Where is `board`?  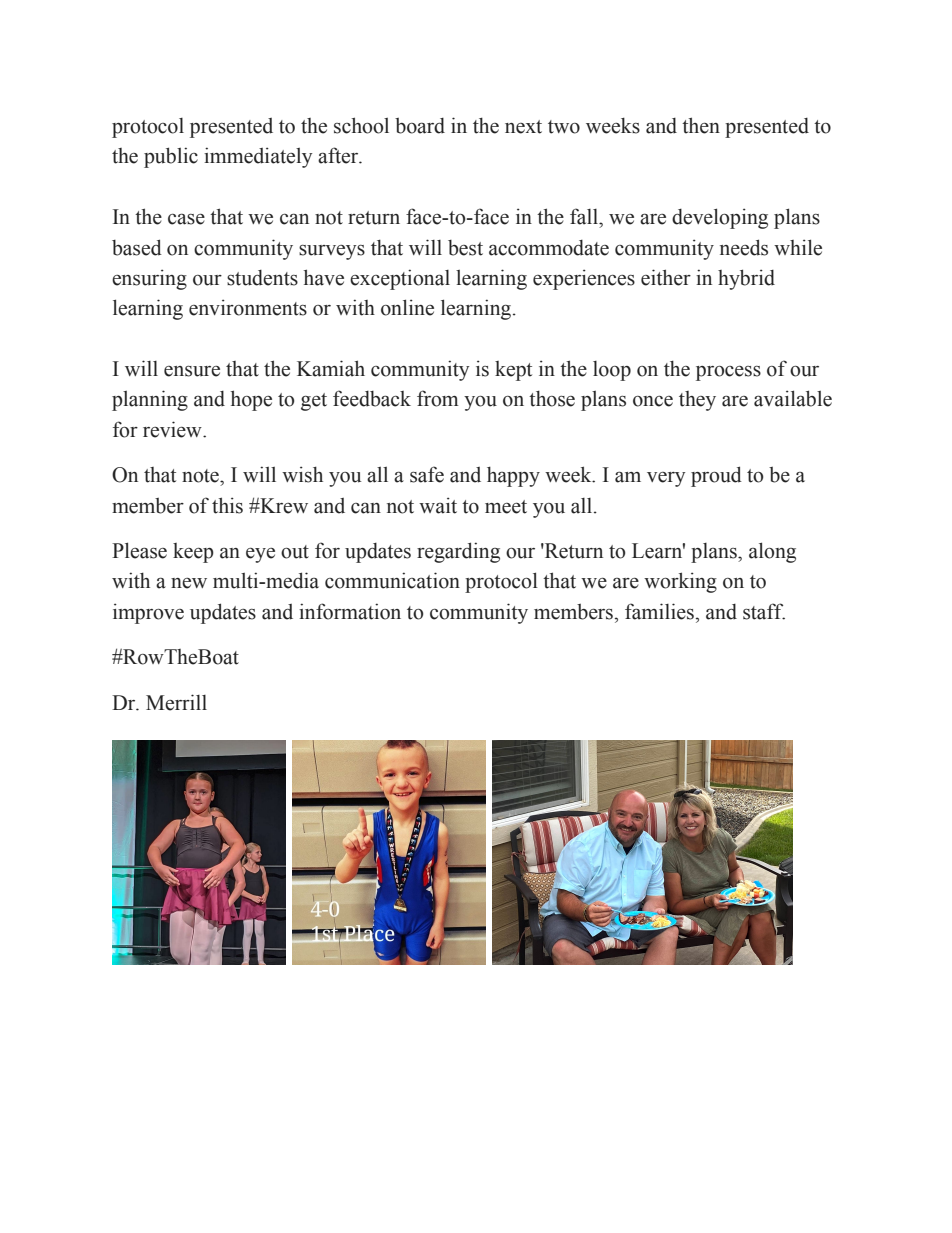 board is located at coordinates (420, 126).
